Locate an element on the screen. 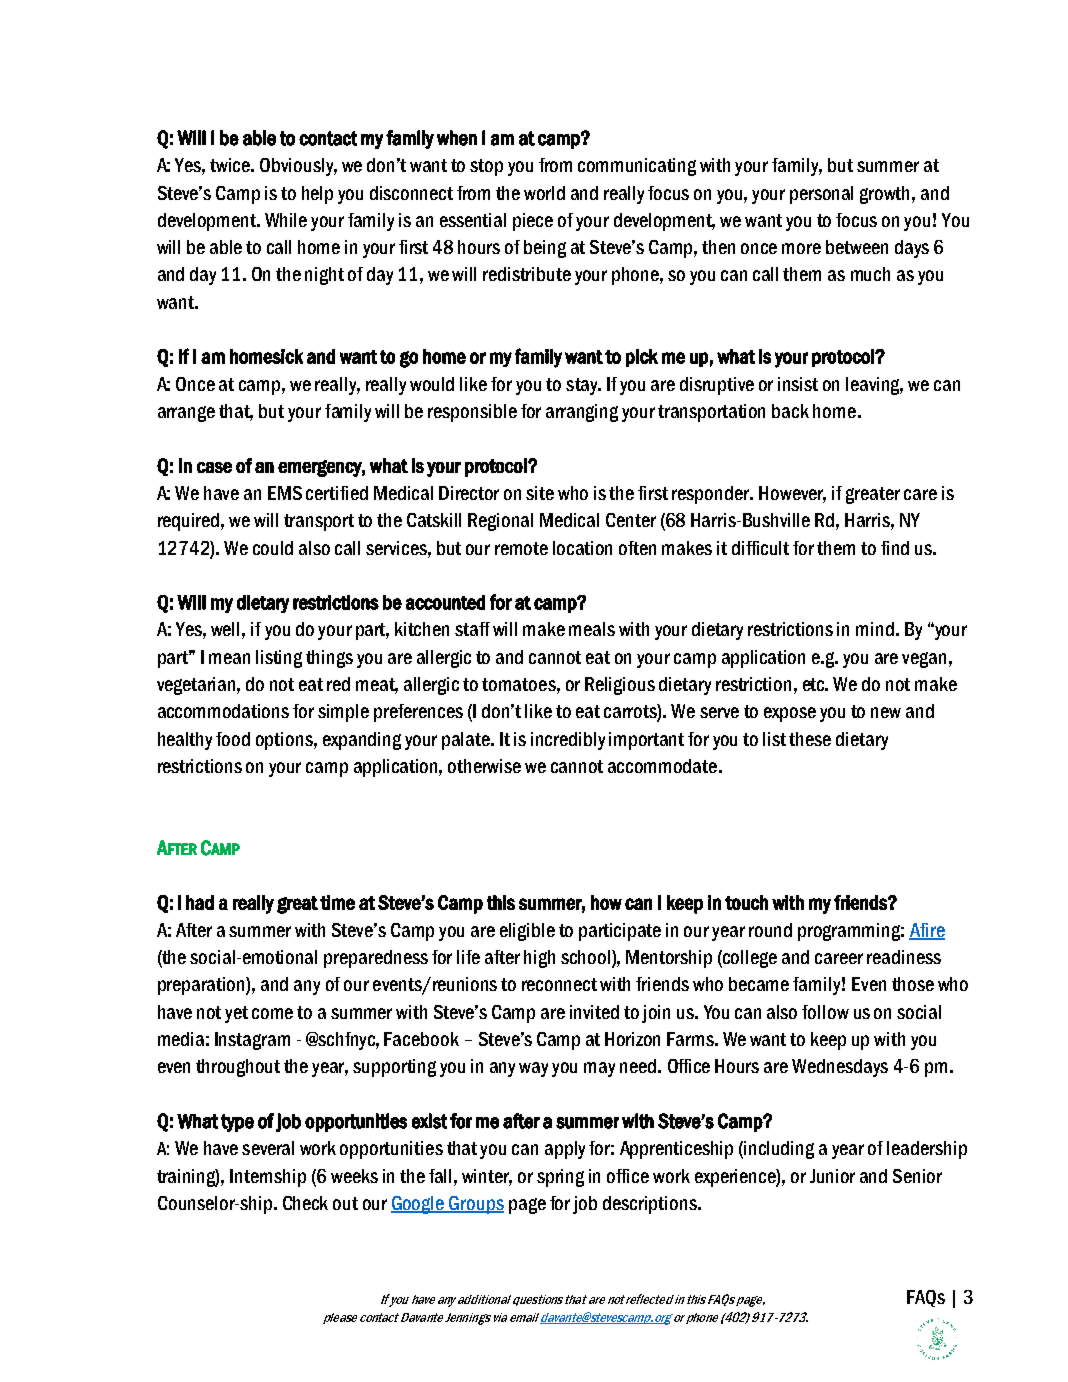 This screenshot has width=1068, height=1382. Junior is located at coordinates (832, 1176).
